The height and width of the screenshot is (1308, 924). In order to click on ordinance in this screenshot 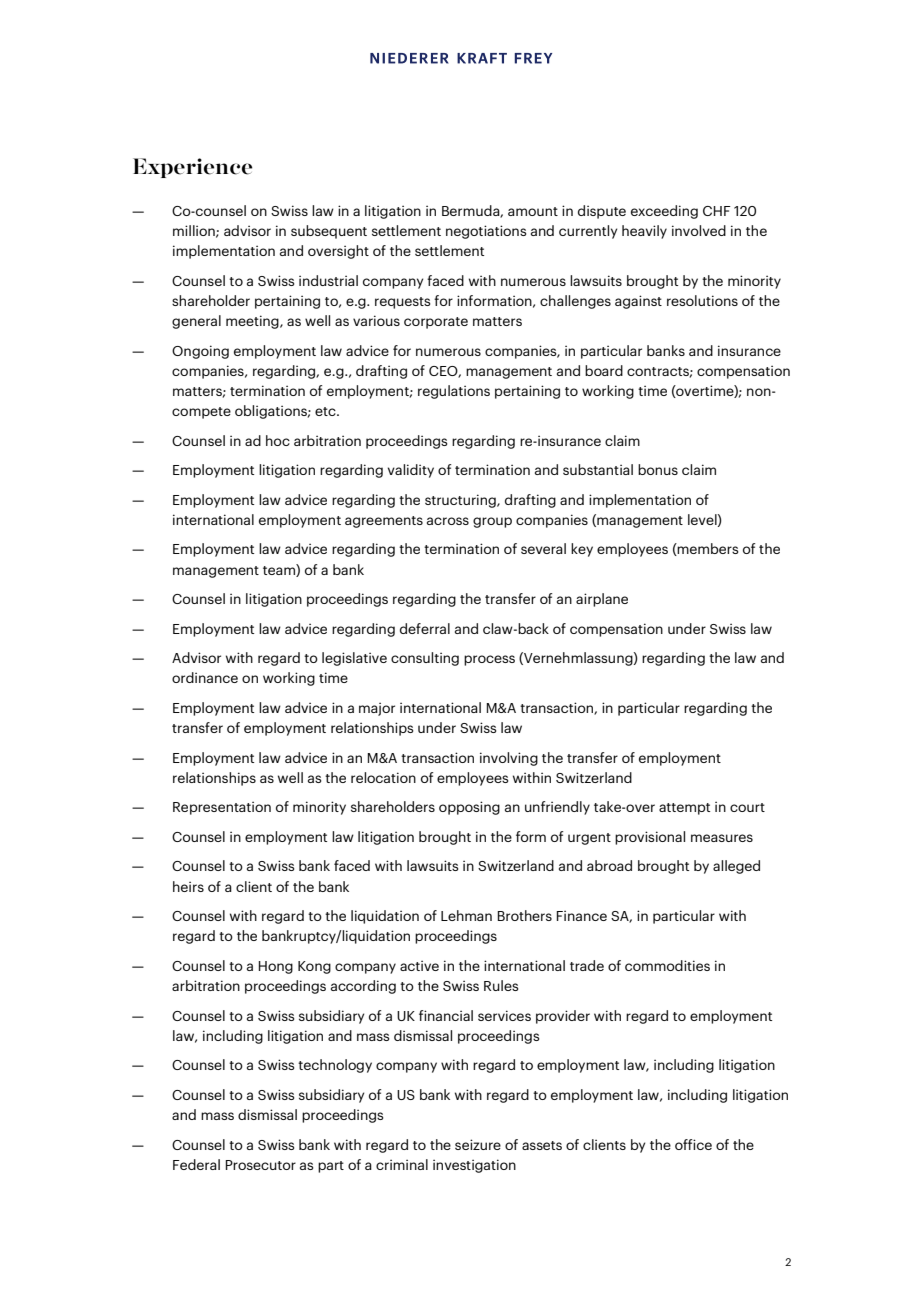, I will do `click(205, 677)`.
